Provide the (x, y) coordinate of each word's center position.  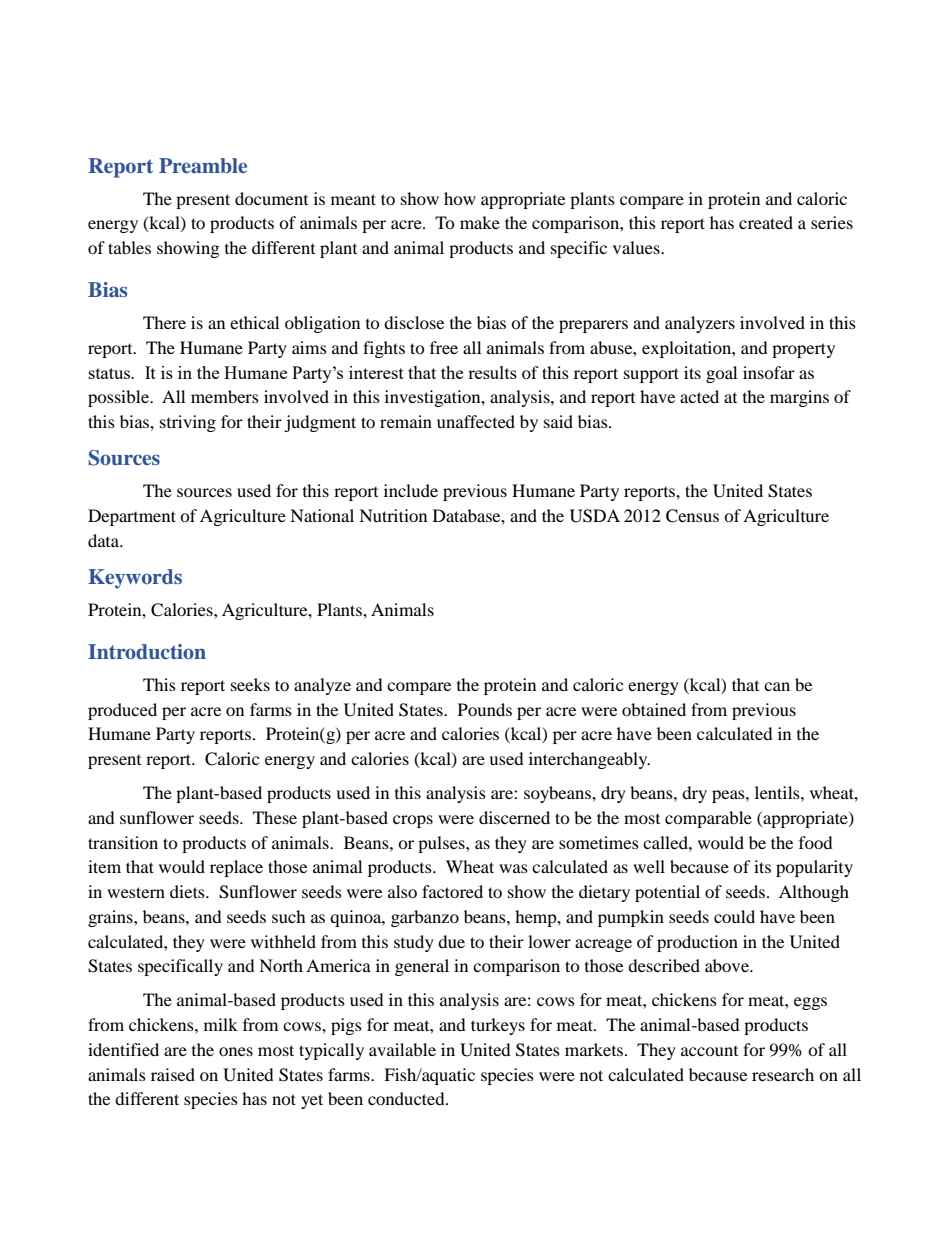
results (492, 372)
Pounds (485, 709)
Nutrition (393, 515)
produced (122, 711)
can (777, 686)
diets (188, 891)
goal (721, 374)
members (225, 396)
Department (132, 517)
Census (692, 516)
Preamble (203, 165)
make (480, 222)
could (734, 916)
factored (452, 891)
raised (173, 1074)
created (766, 222)
